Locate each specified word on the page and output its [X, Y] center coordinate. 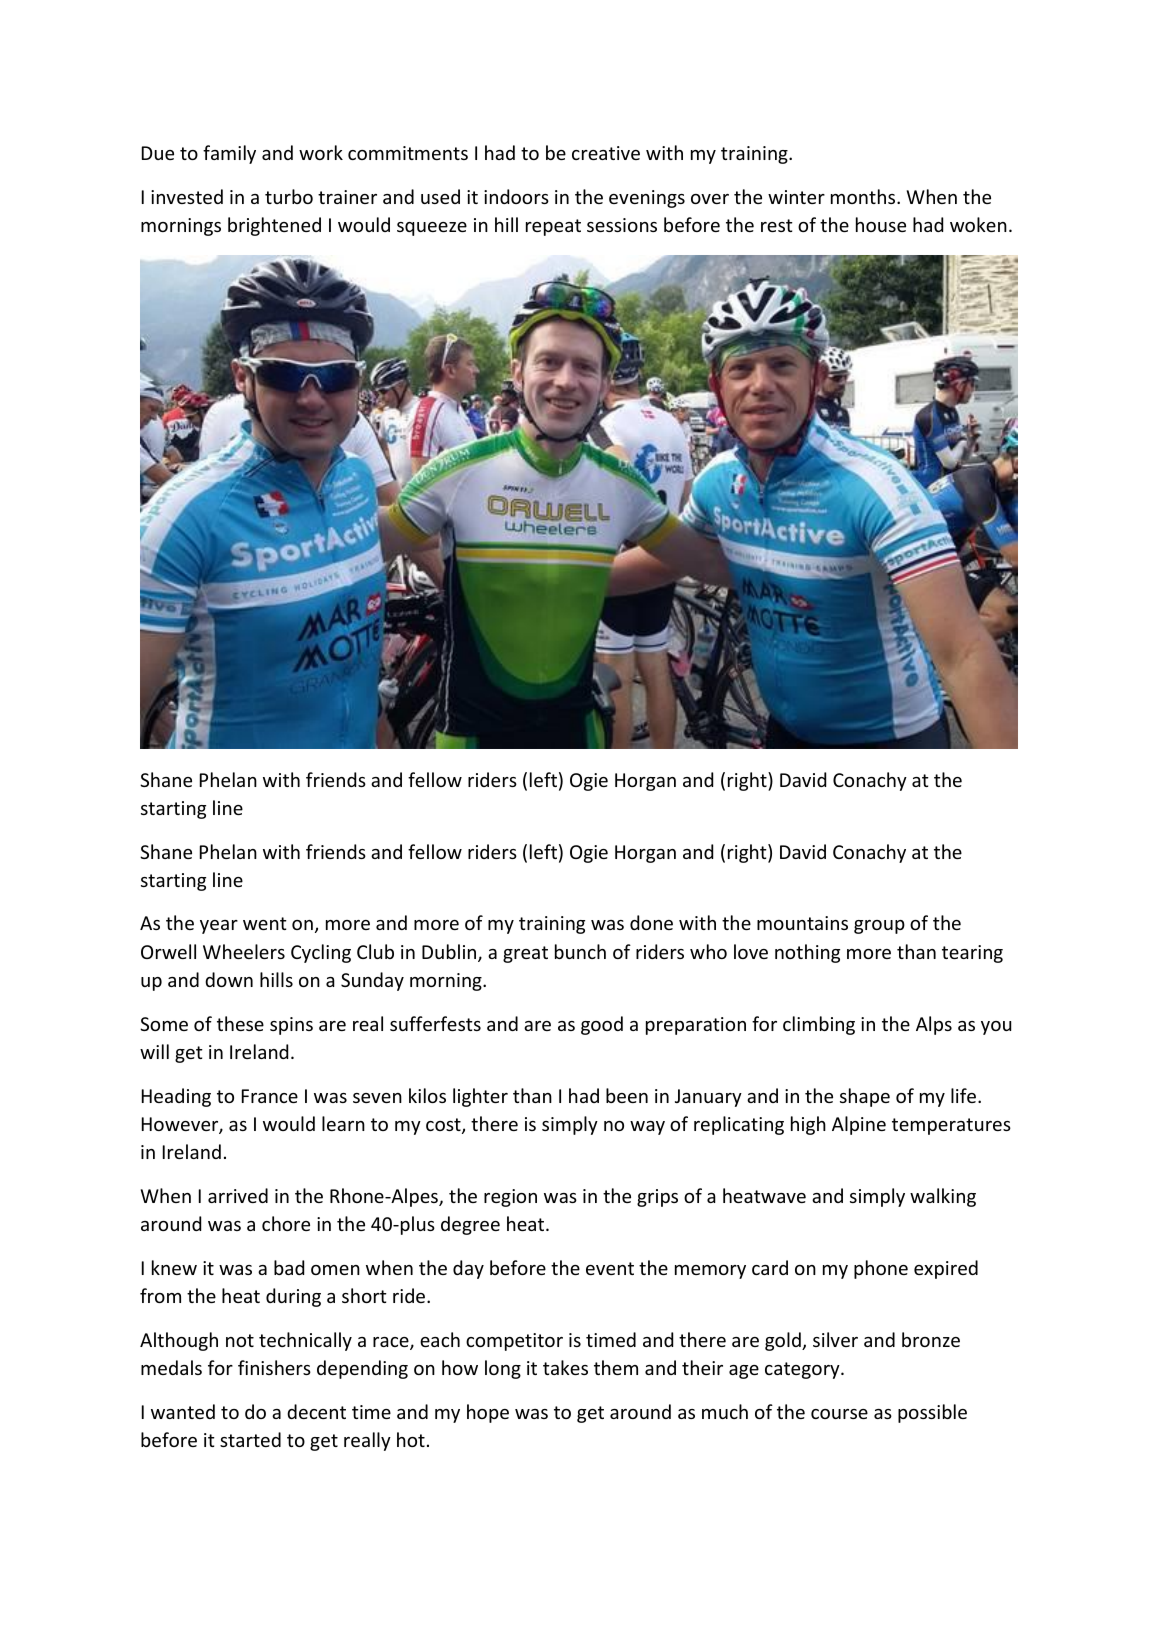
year [219, 927]
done [651, 922]
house [881, 224]
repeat [553, 227]
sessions [622, 225]
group [879, 927]
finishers [274, 1367]
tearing [972, 954]
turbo [289, 196]
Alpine [859, 1125]
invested [187, 196]
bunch [580, 951]
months [864, 196]
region [510, 1198]
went [265, 923]
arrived [238, 1195]
